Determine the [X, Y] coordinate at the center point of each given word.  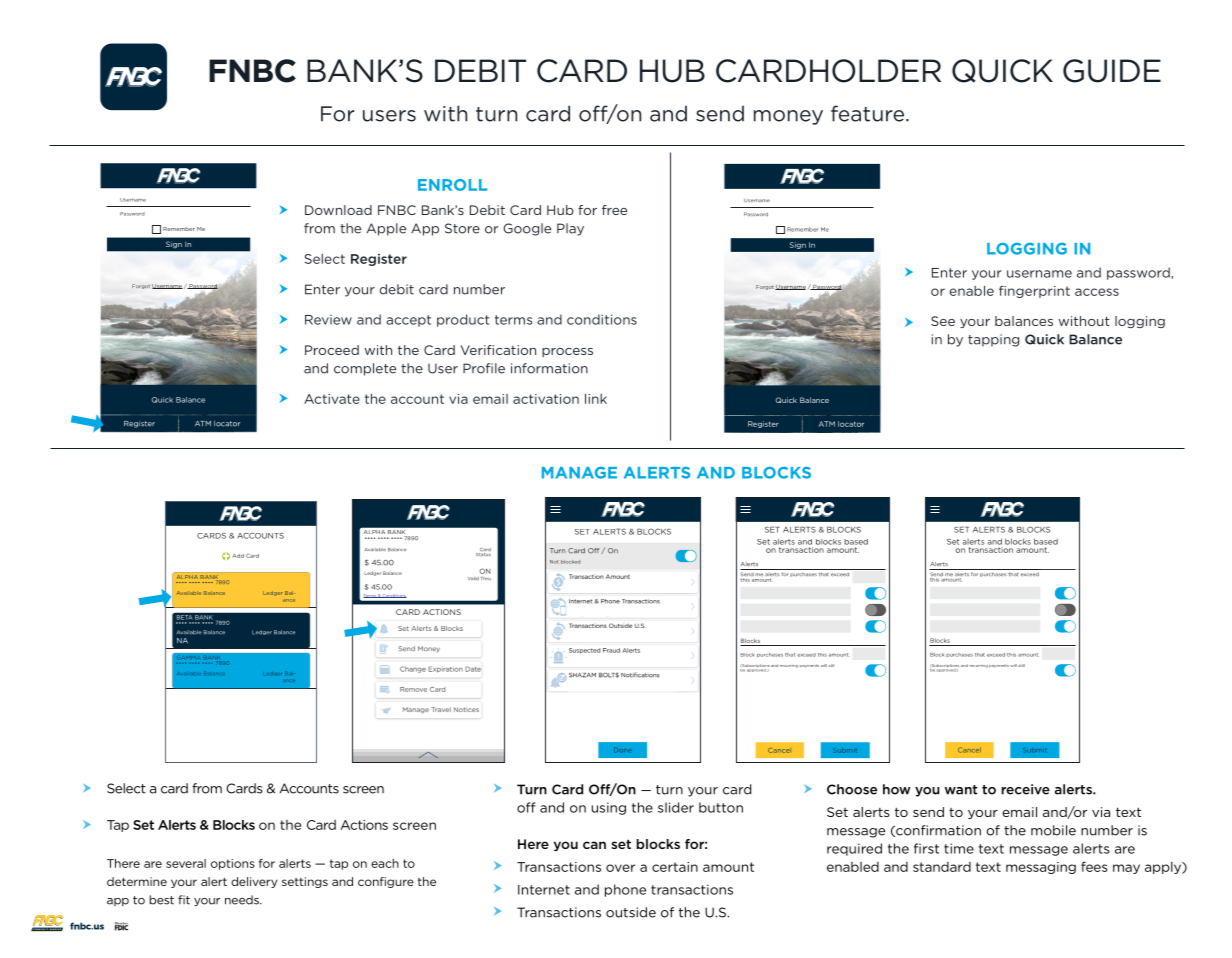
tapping [993, 340]
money [788, 117]
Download [338, 210]
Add [238, 556]
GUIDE [1112, 71]
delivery [254, 882]
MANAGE [579, 473]
